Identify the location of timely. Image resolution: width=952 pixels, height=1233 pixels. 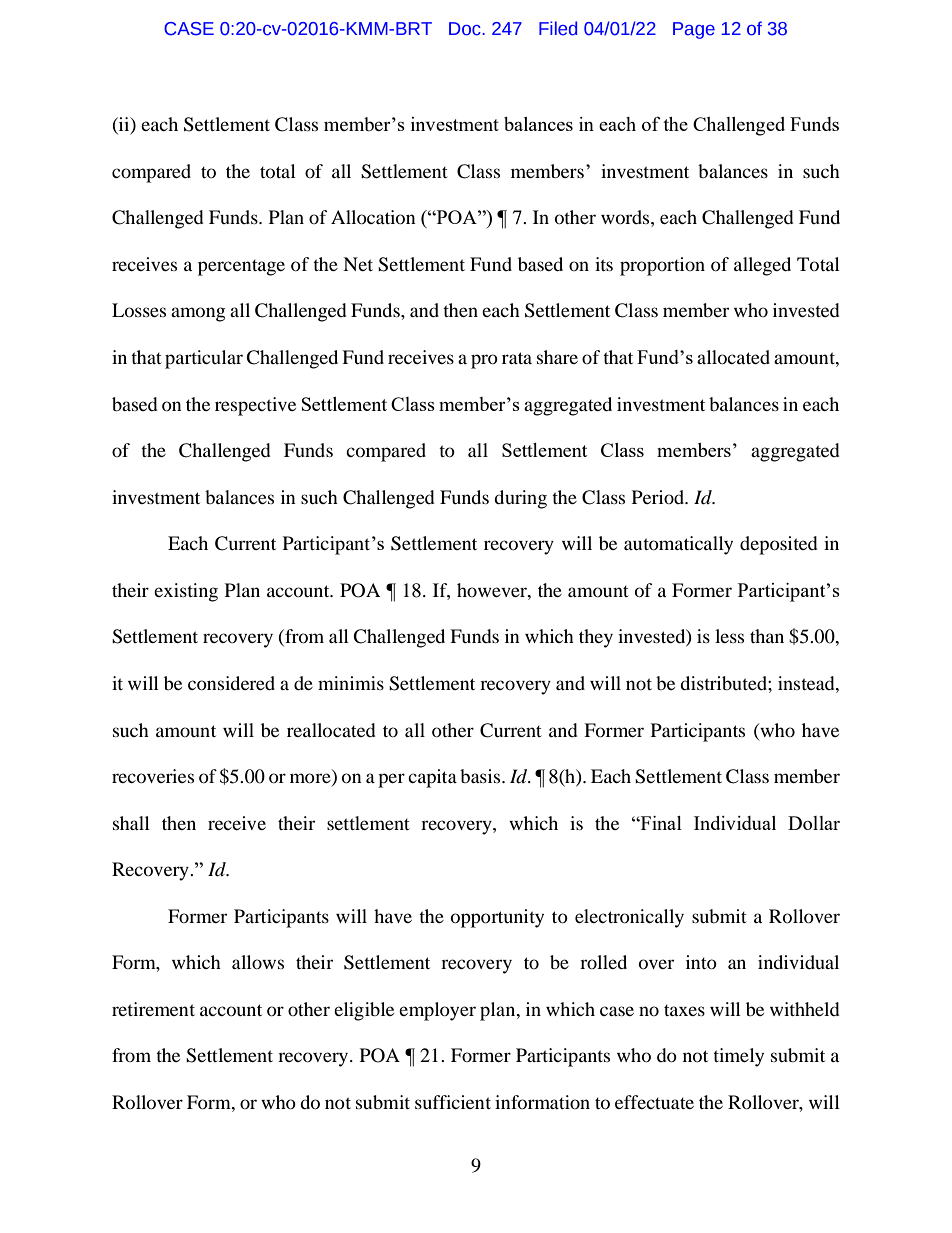
(738, 1057).
